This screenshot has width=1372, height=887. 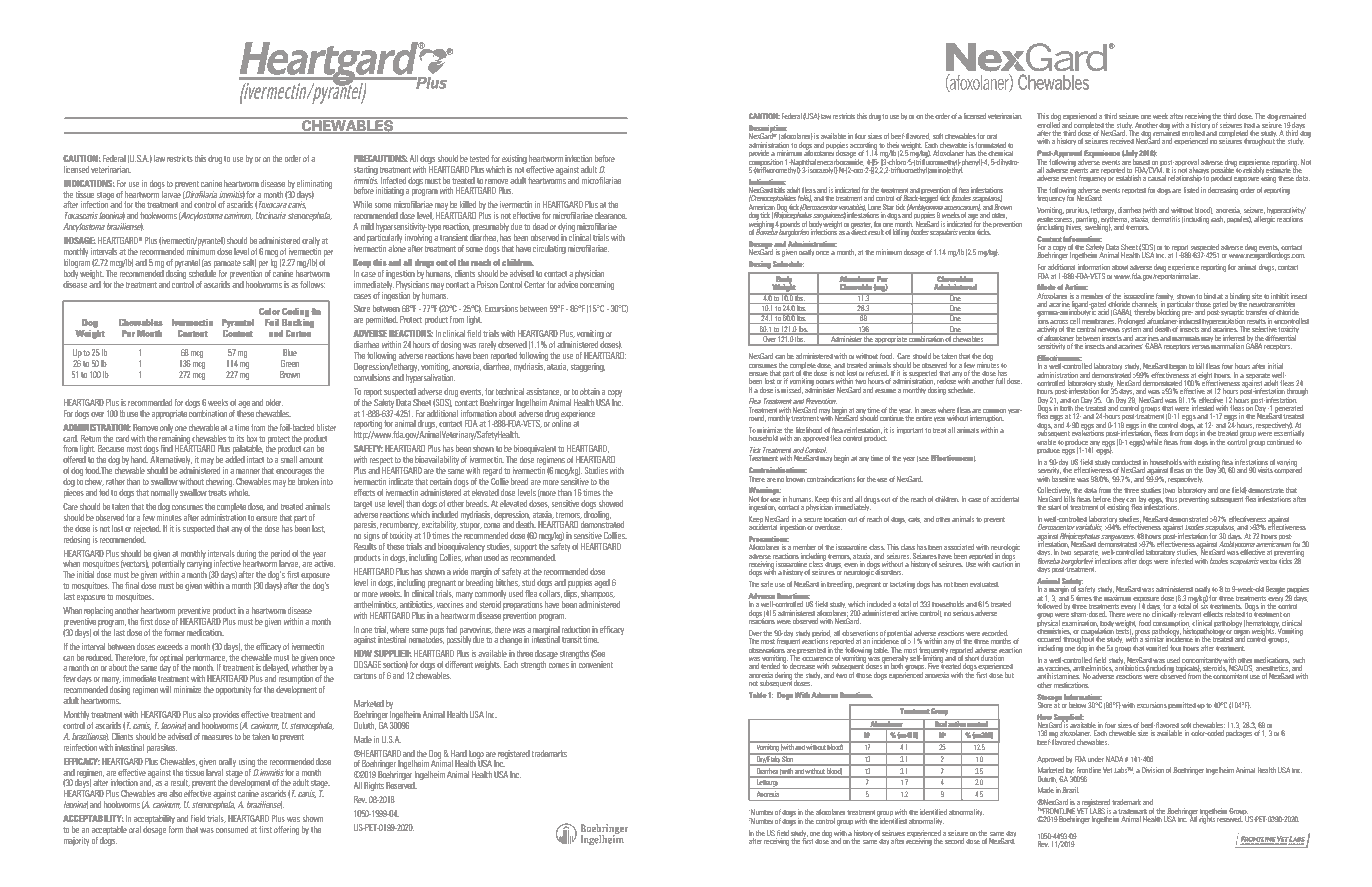 What do you see at coordinates (1186, 338) in the screenshot?
I see `mammals` at bounding box center [1186, 338].
